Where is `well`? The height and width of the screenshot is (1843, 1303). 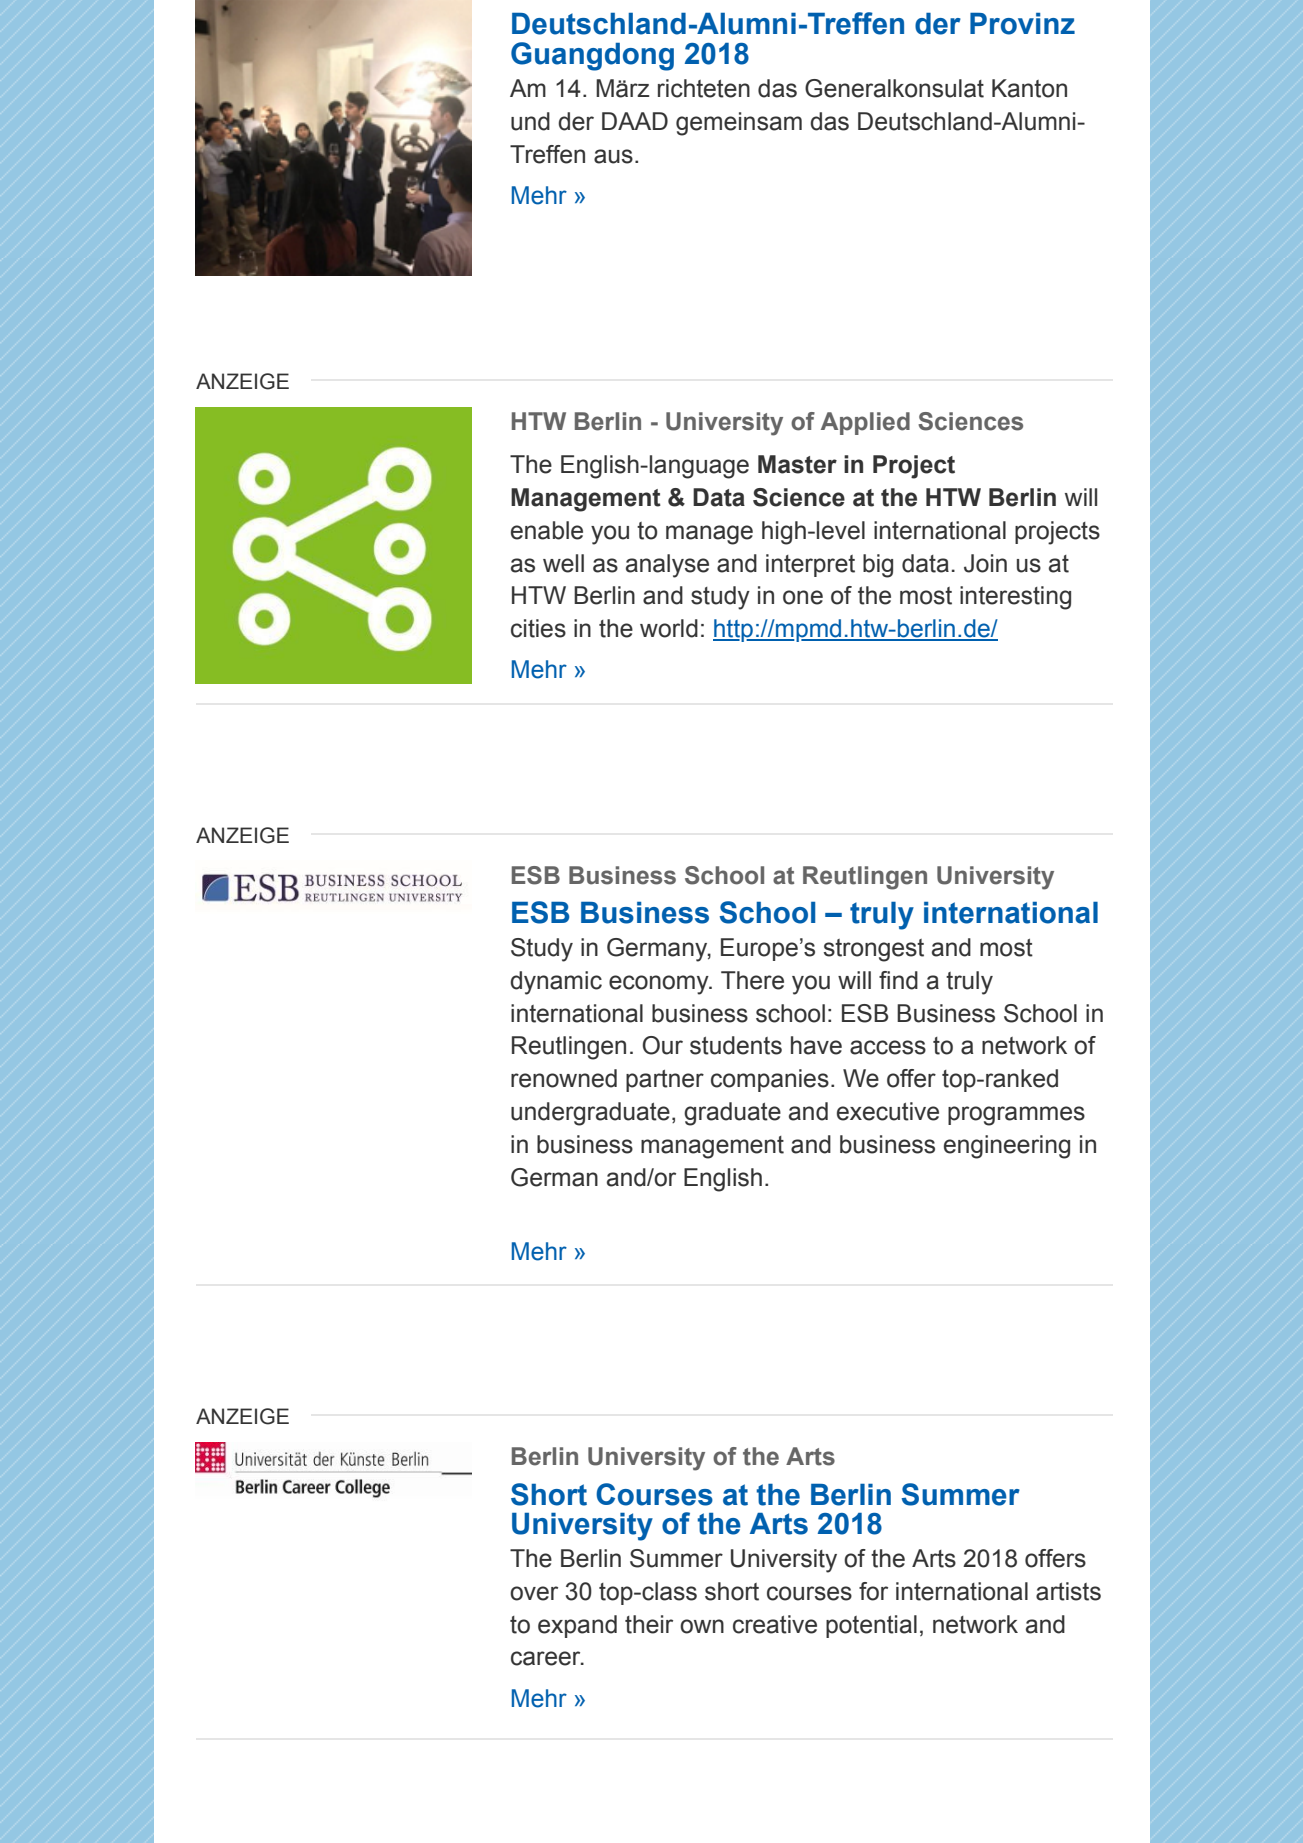 well is located at coordinates (563, 563).
